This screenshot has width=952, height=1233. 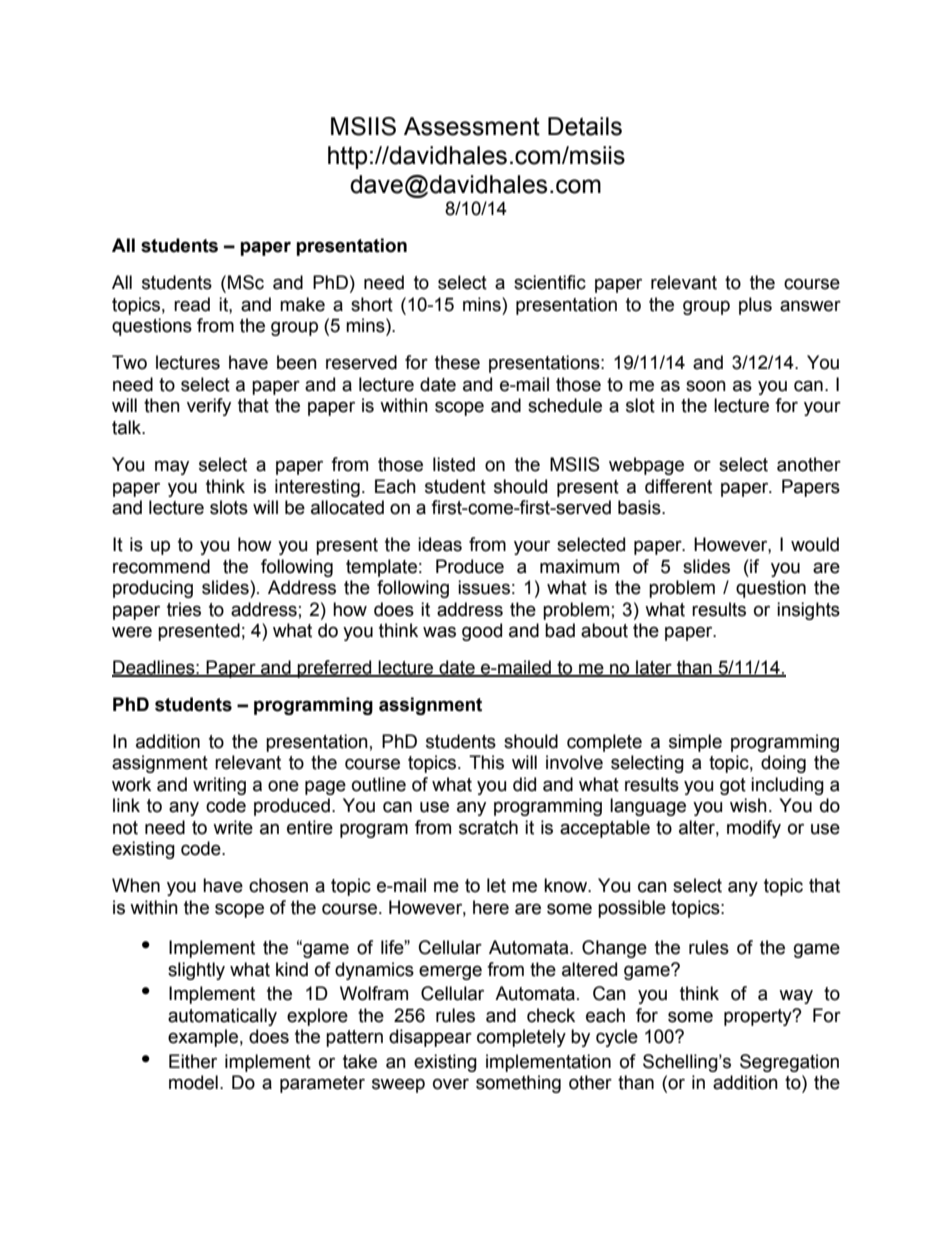 I want to click on tries, so click(x=184, y=609).
